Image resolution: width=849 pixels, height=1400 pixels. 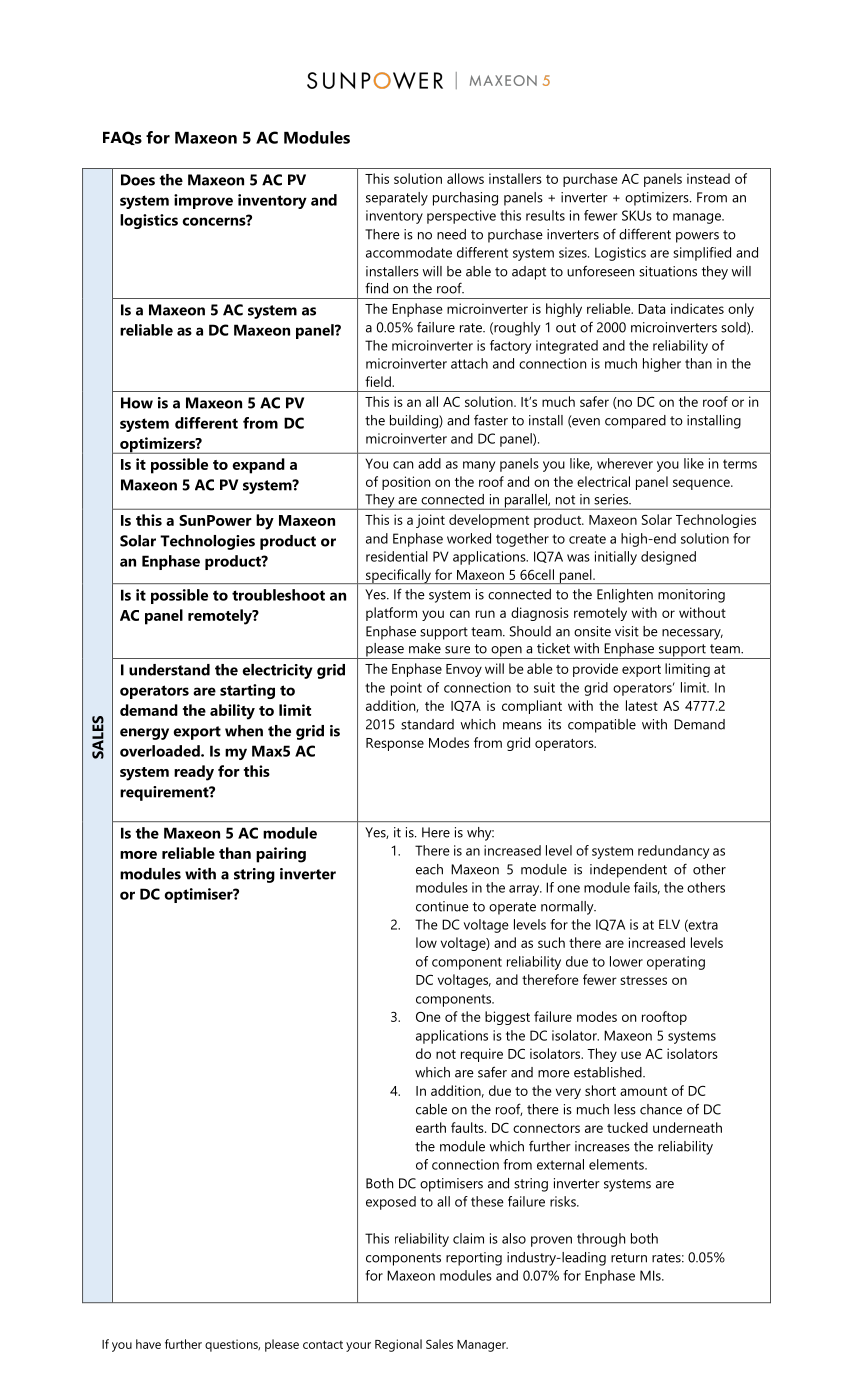 What do you see at coordinates (398, 1345) in the screenshot?
I see `Regional` at bounding box center [398, 1345].
